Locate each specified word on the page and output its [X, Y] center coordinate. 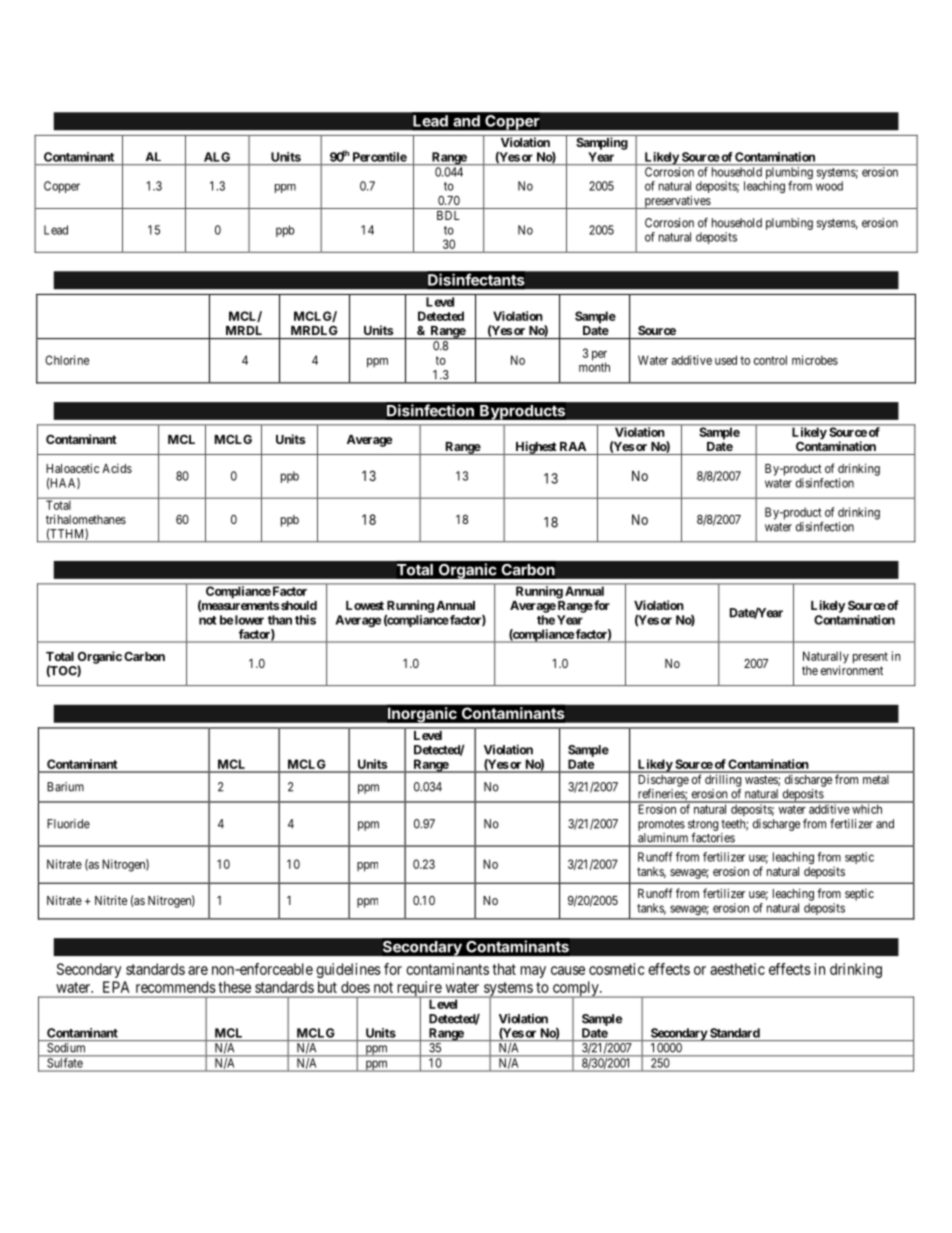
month [594, 367]
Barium [65, 787]
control [770, 360]
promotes [661, 825]
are [198, 970]
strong [703, 826]
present [870, 658]
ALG [217, 157]
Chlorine [67, 360]
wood [829, 186]
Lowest [365, 605]
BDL [448, 215]
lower [249, 620]
